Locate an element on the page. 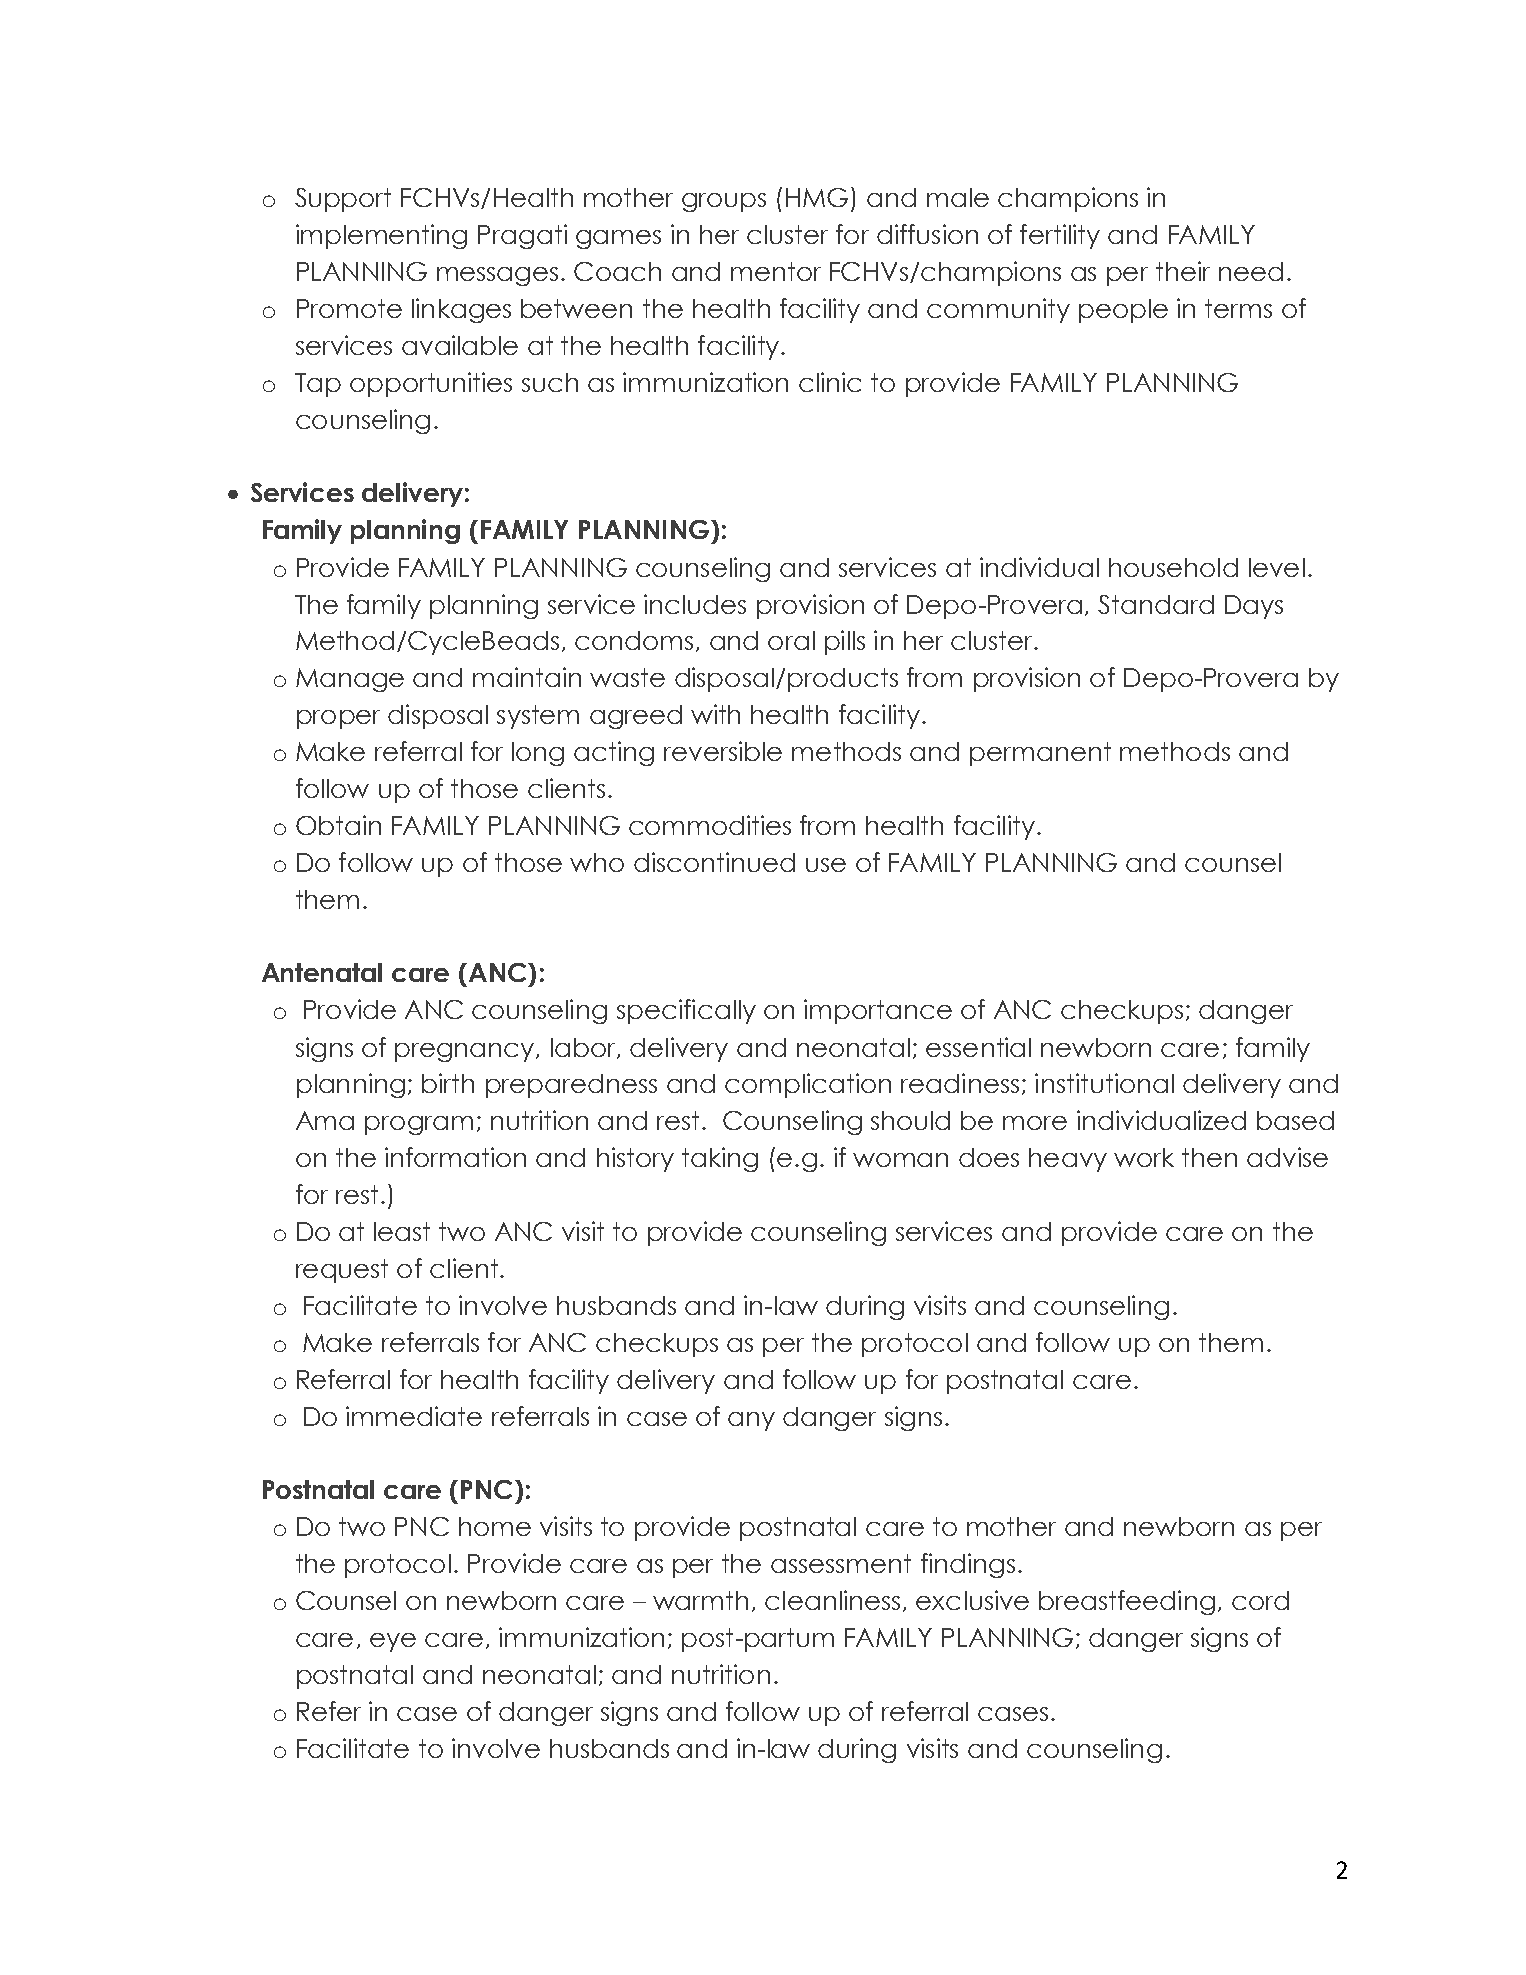 The image size is (1526, 1975). their is located at coordinates (1183, 271).
